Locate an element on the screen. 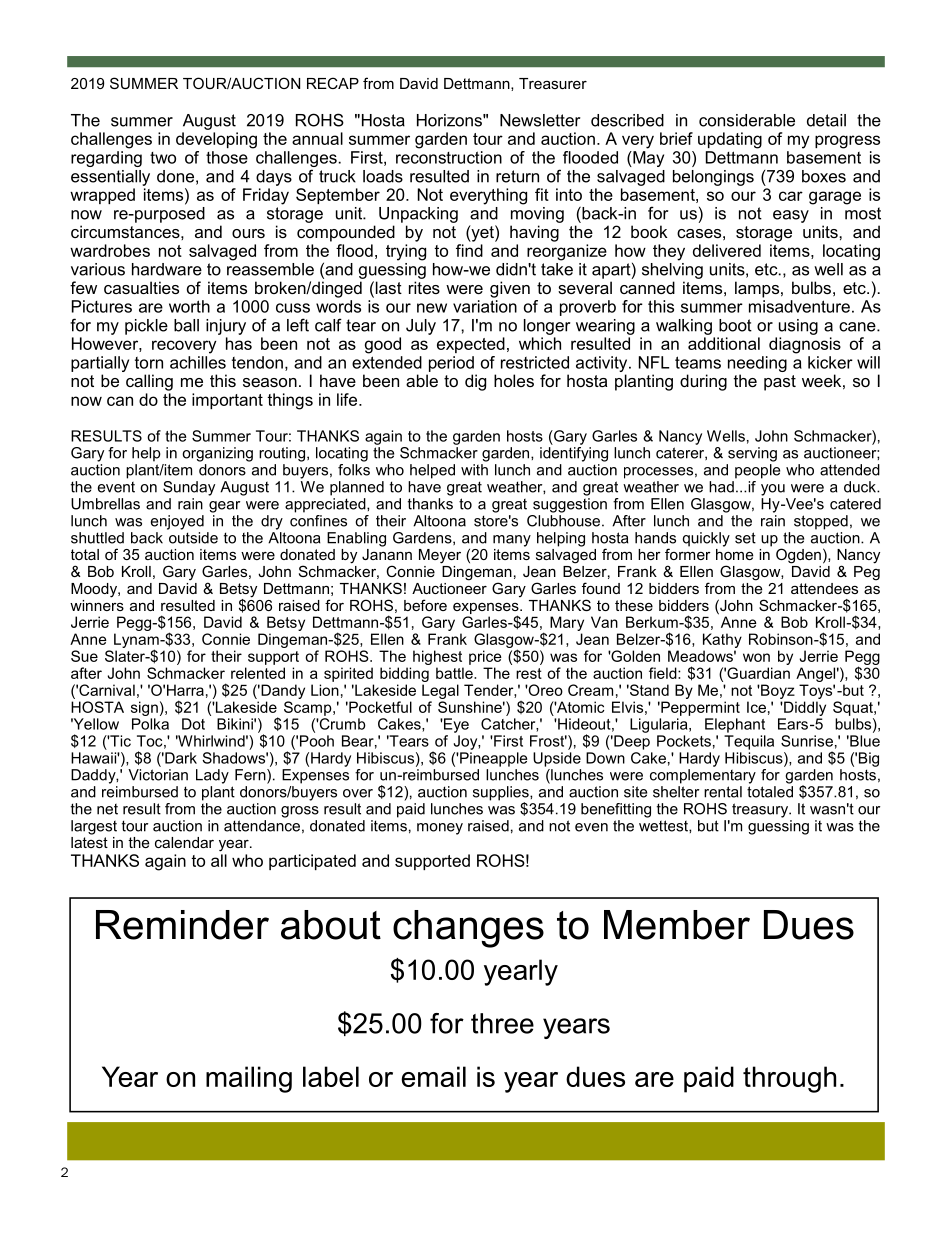 Image resolution: width=952 pixels, height=1233 pixels. three is located at coordinates (502, 1023).
